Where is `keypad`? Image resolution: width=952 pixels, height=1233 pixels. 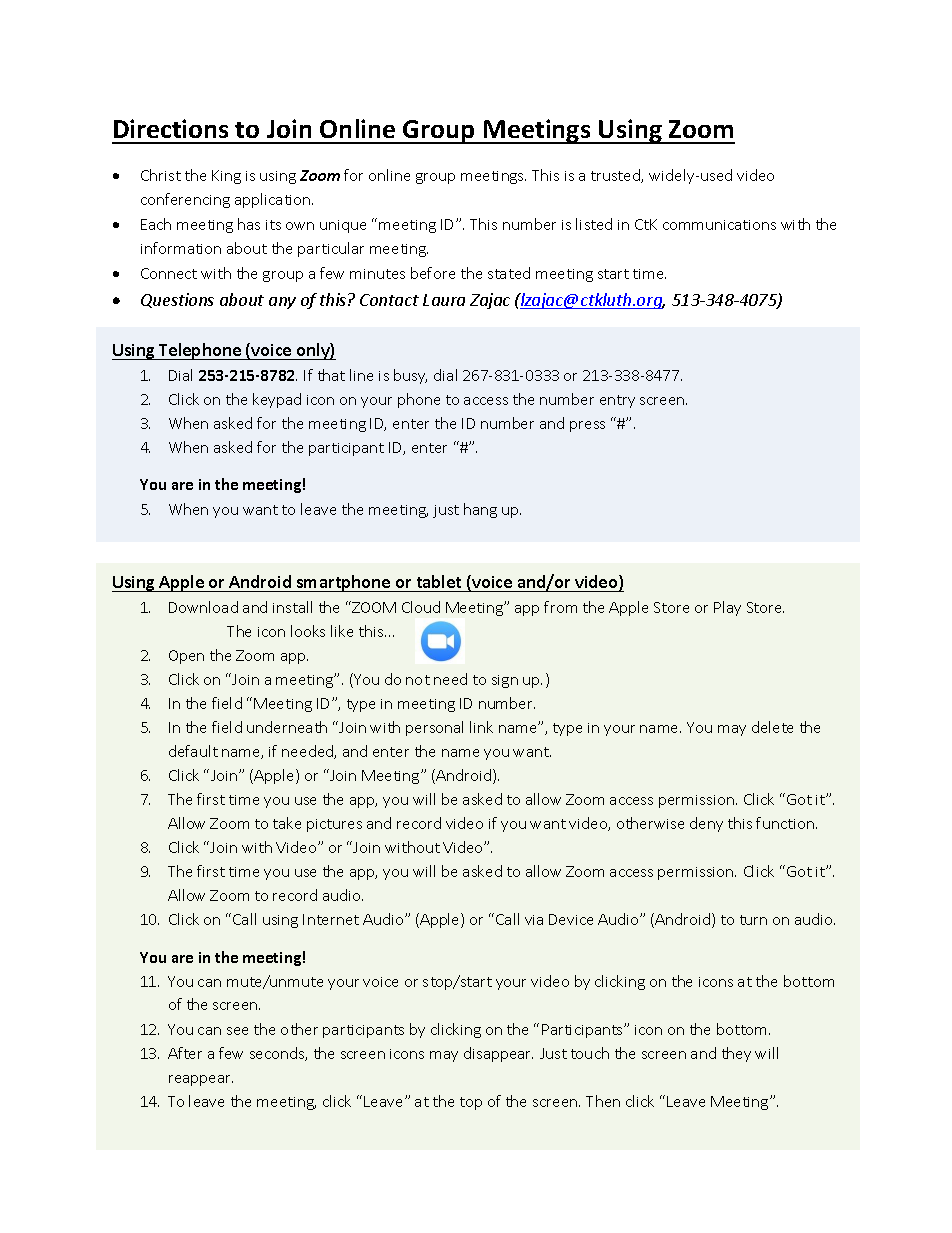 keypad is located at coordinates (277, 400).
